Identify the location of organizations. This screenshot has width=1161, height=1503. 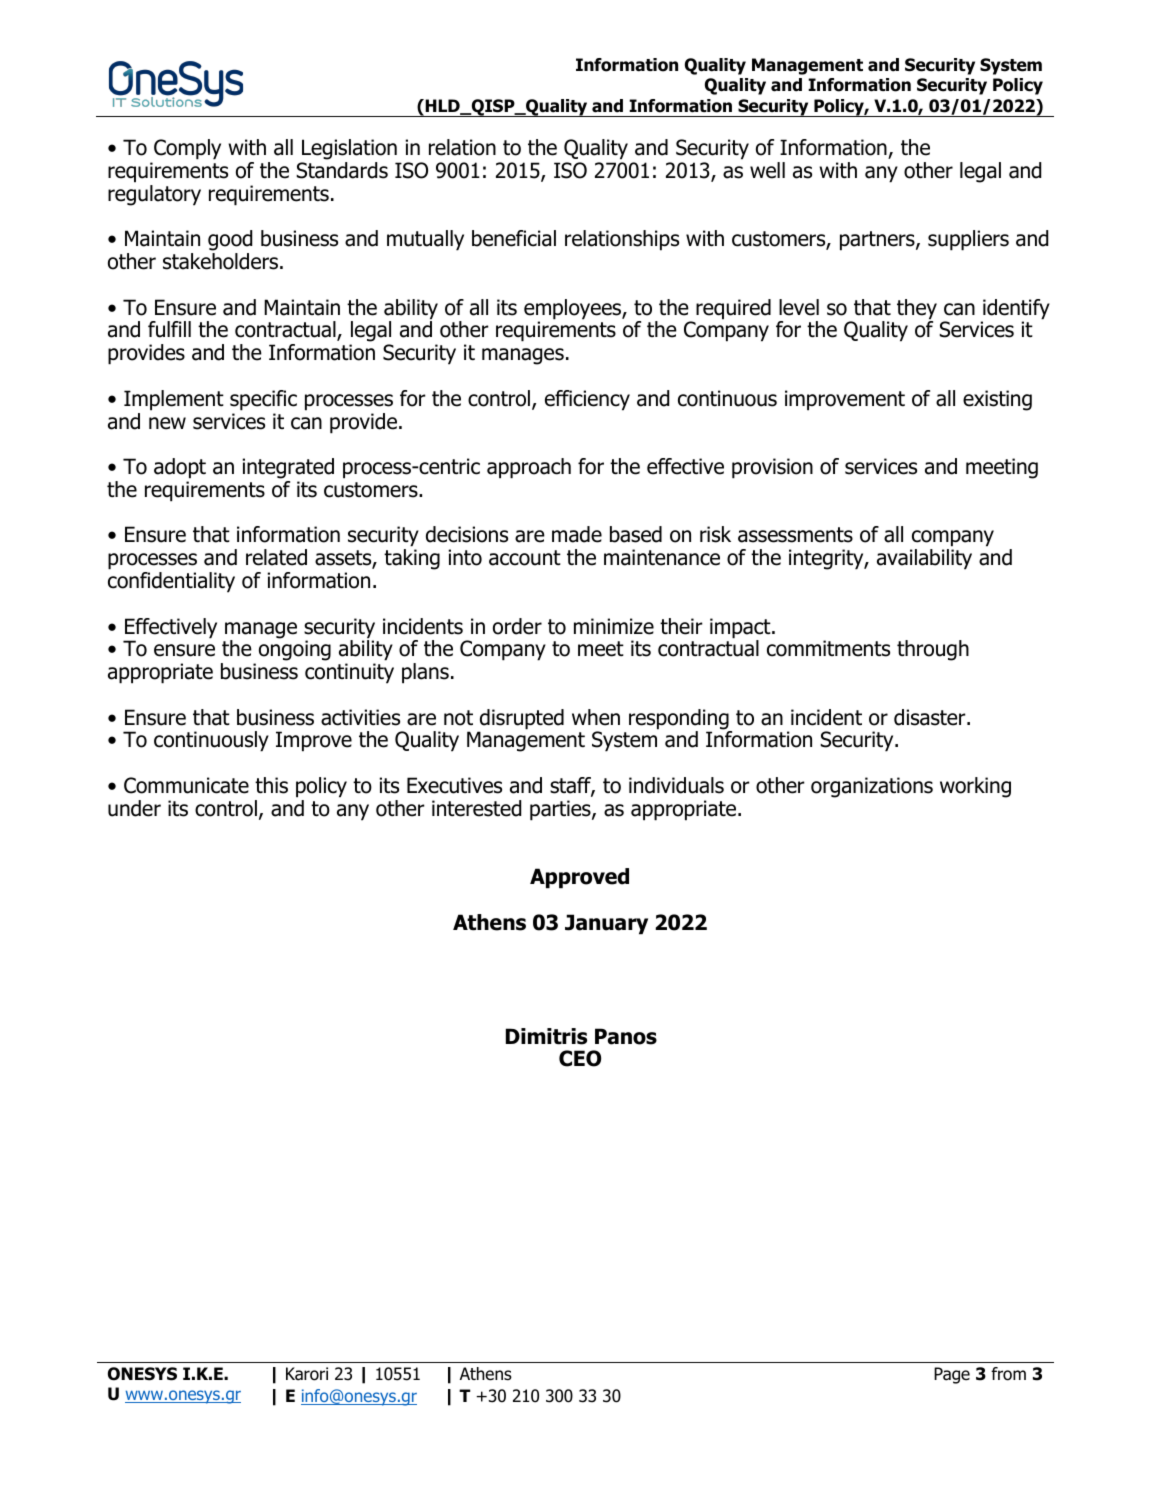
(872, 787).
